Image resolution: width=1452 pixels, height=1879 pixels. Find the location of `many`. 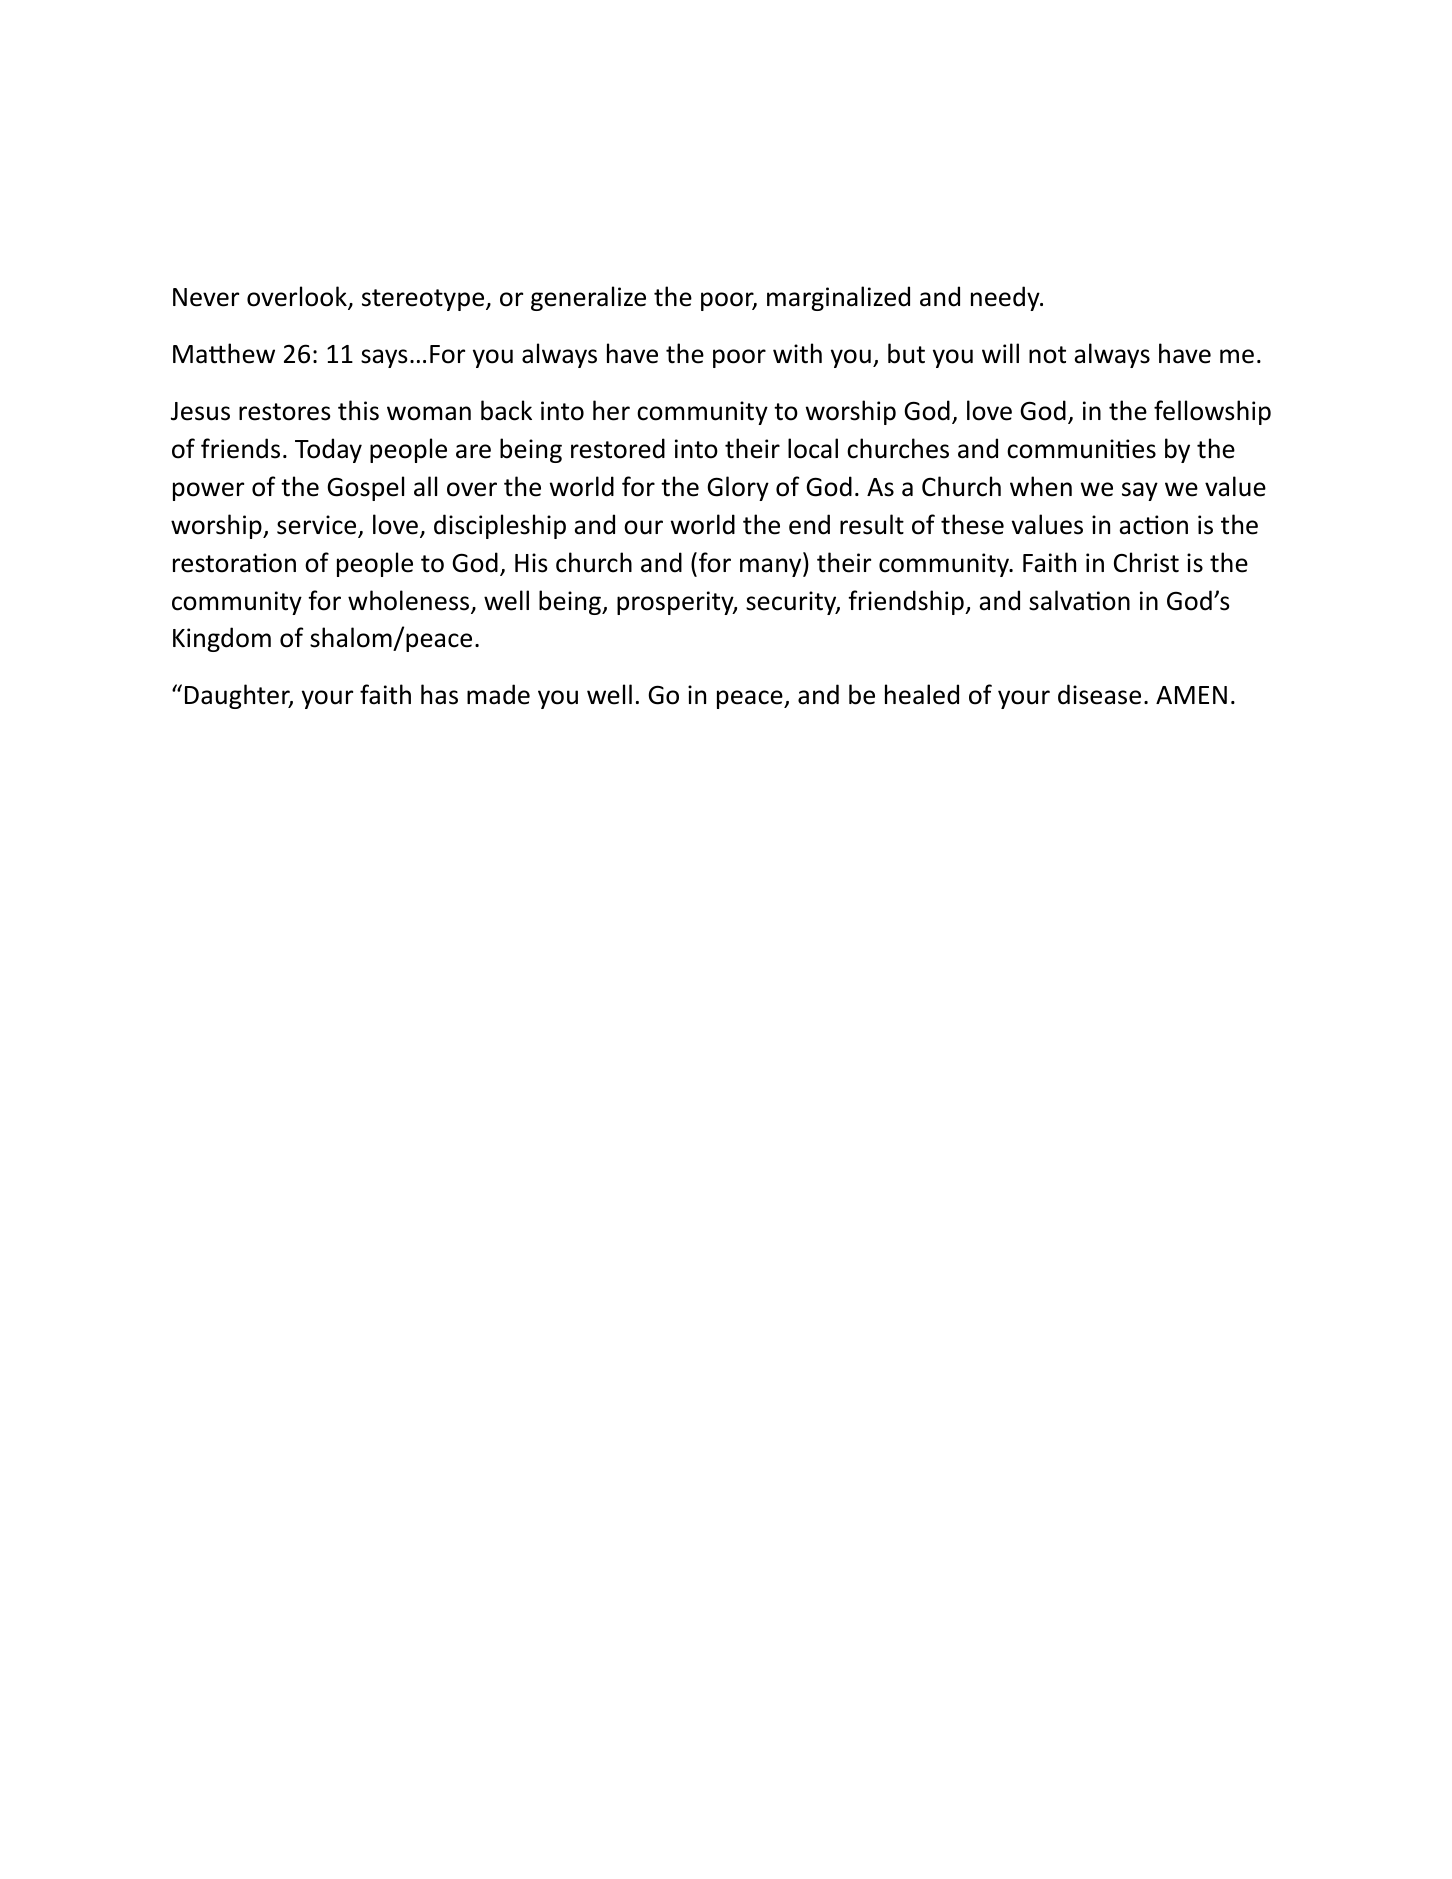

many is located at coordinates (772, 567).
